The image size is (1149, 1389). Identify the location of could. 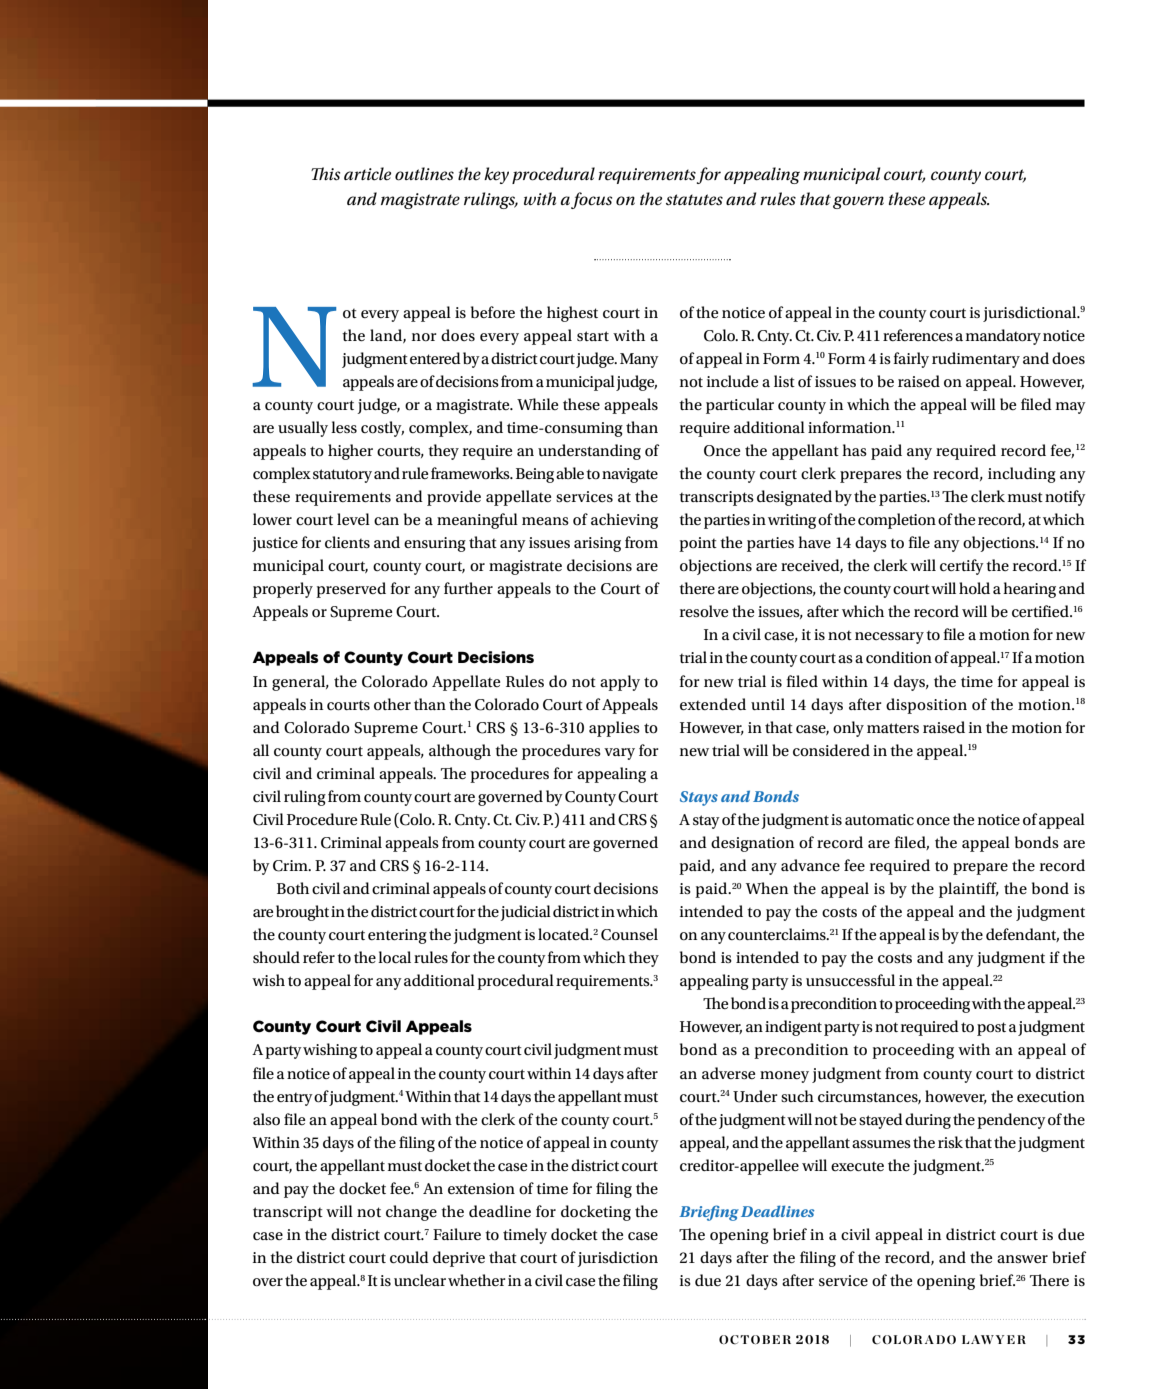
(409, 1257).
